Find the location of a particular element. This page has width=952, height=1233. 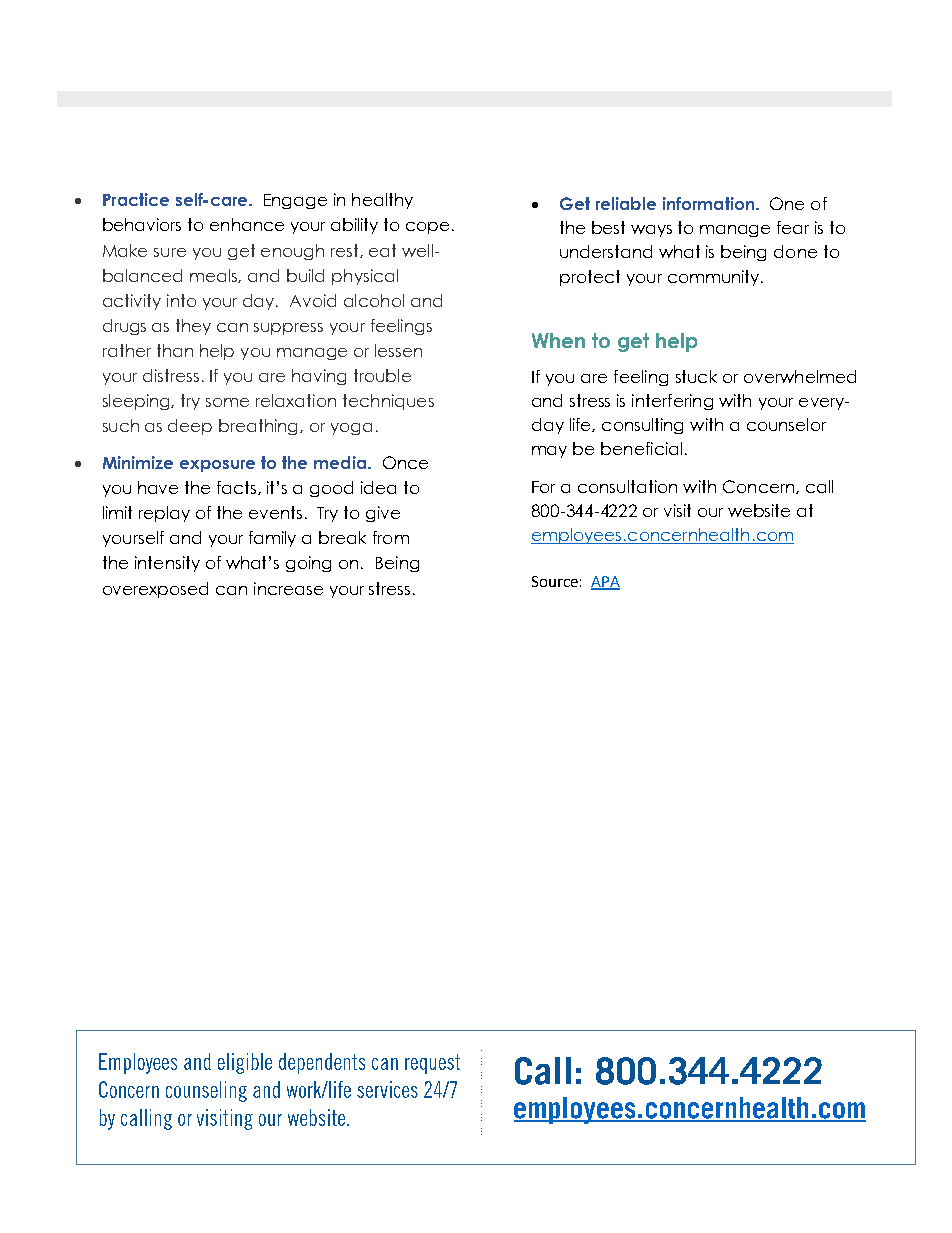

APA is located at coordinates (605, 582).
